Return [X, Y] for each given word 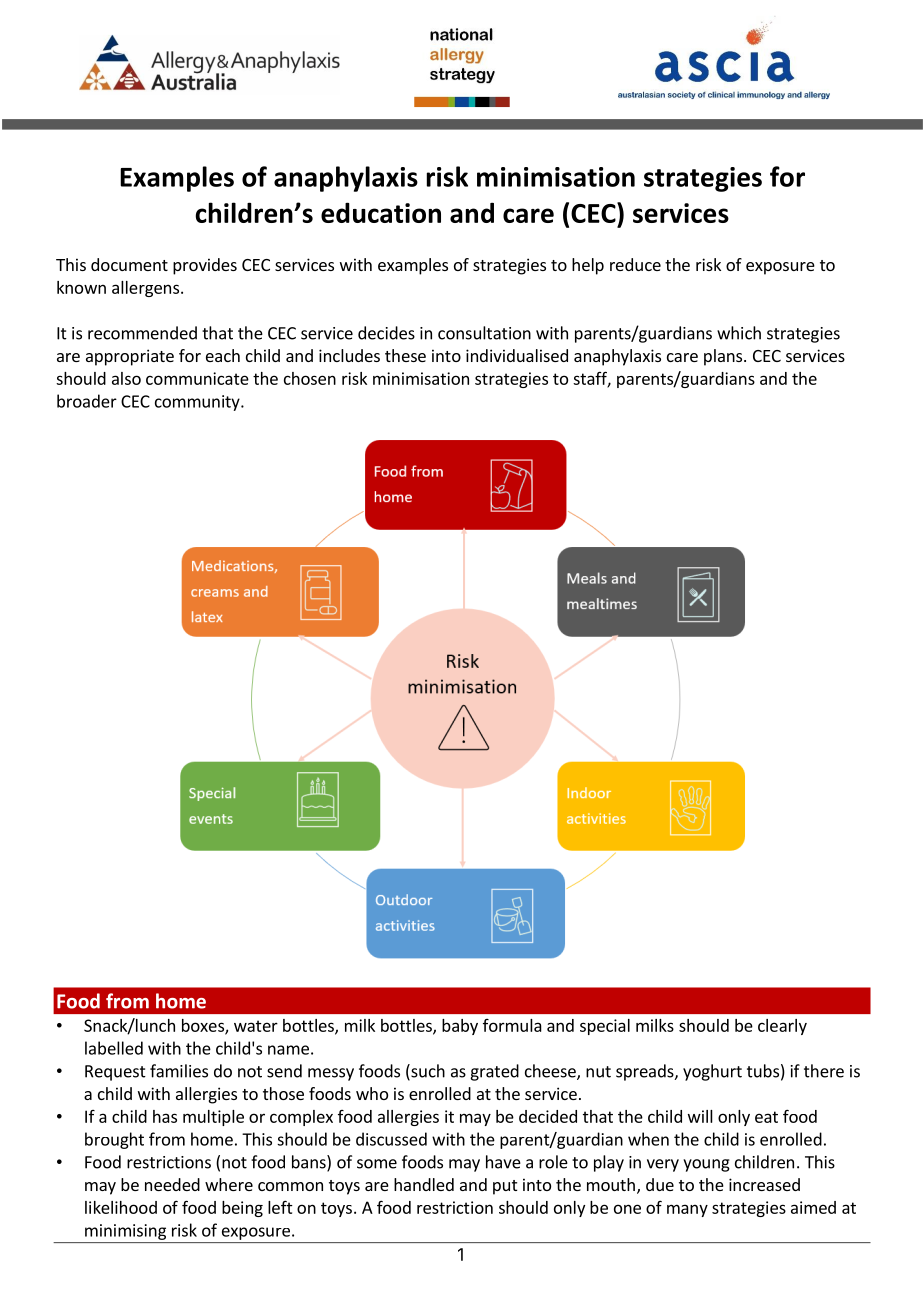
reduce [635, 264]
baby [460, 1027]
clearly [782, 1027]
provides [205, 266]
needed [172, 1184]
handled [424, 1184]
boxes [204, 1026]
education [381, 212]
